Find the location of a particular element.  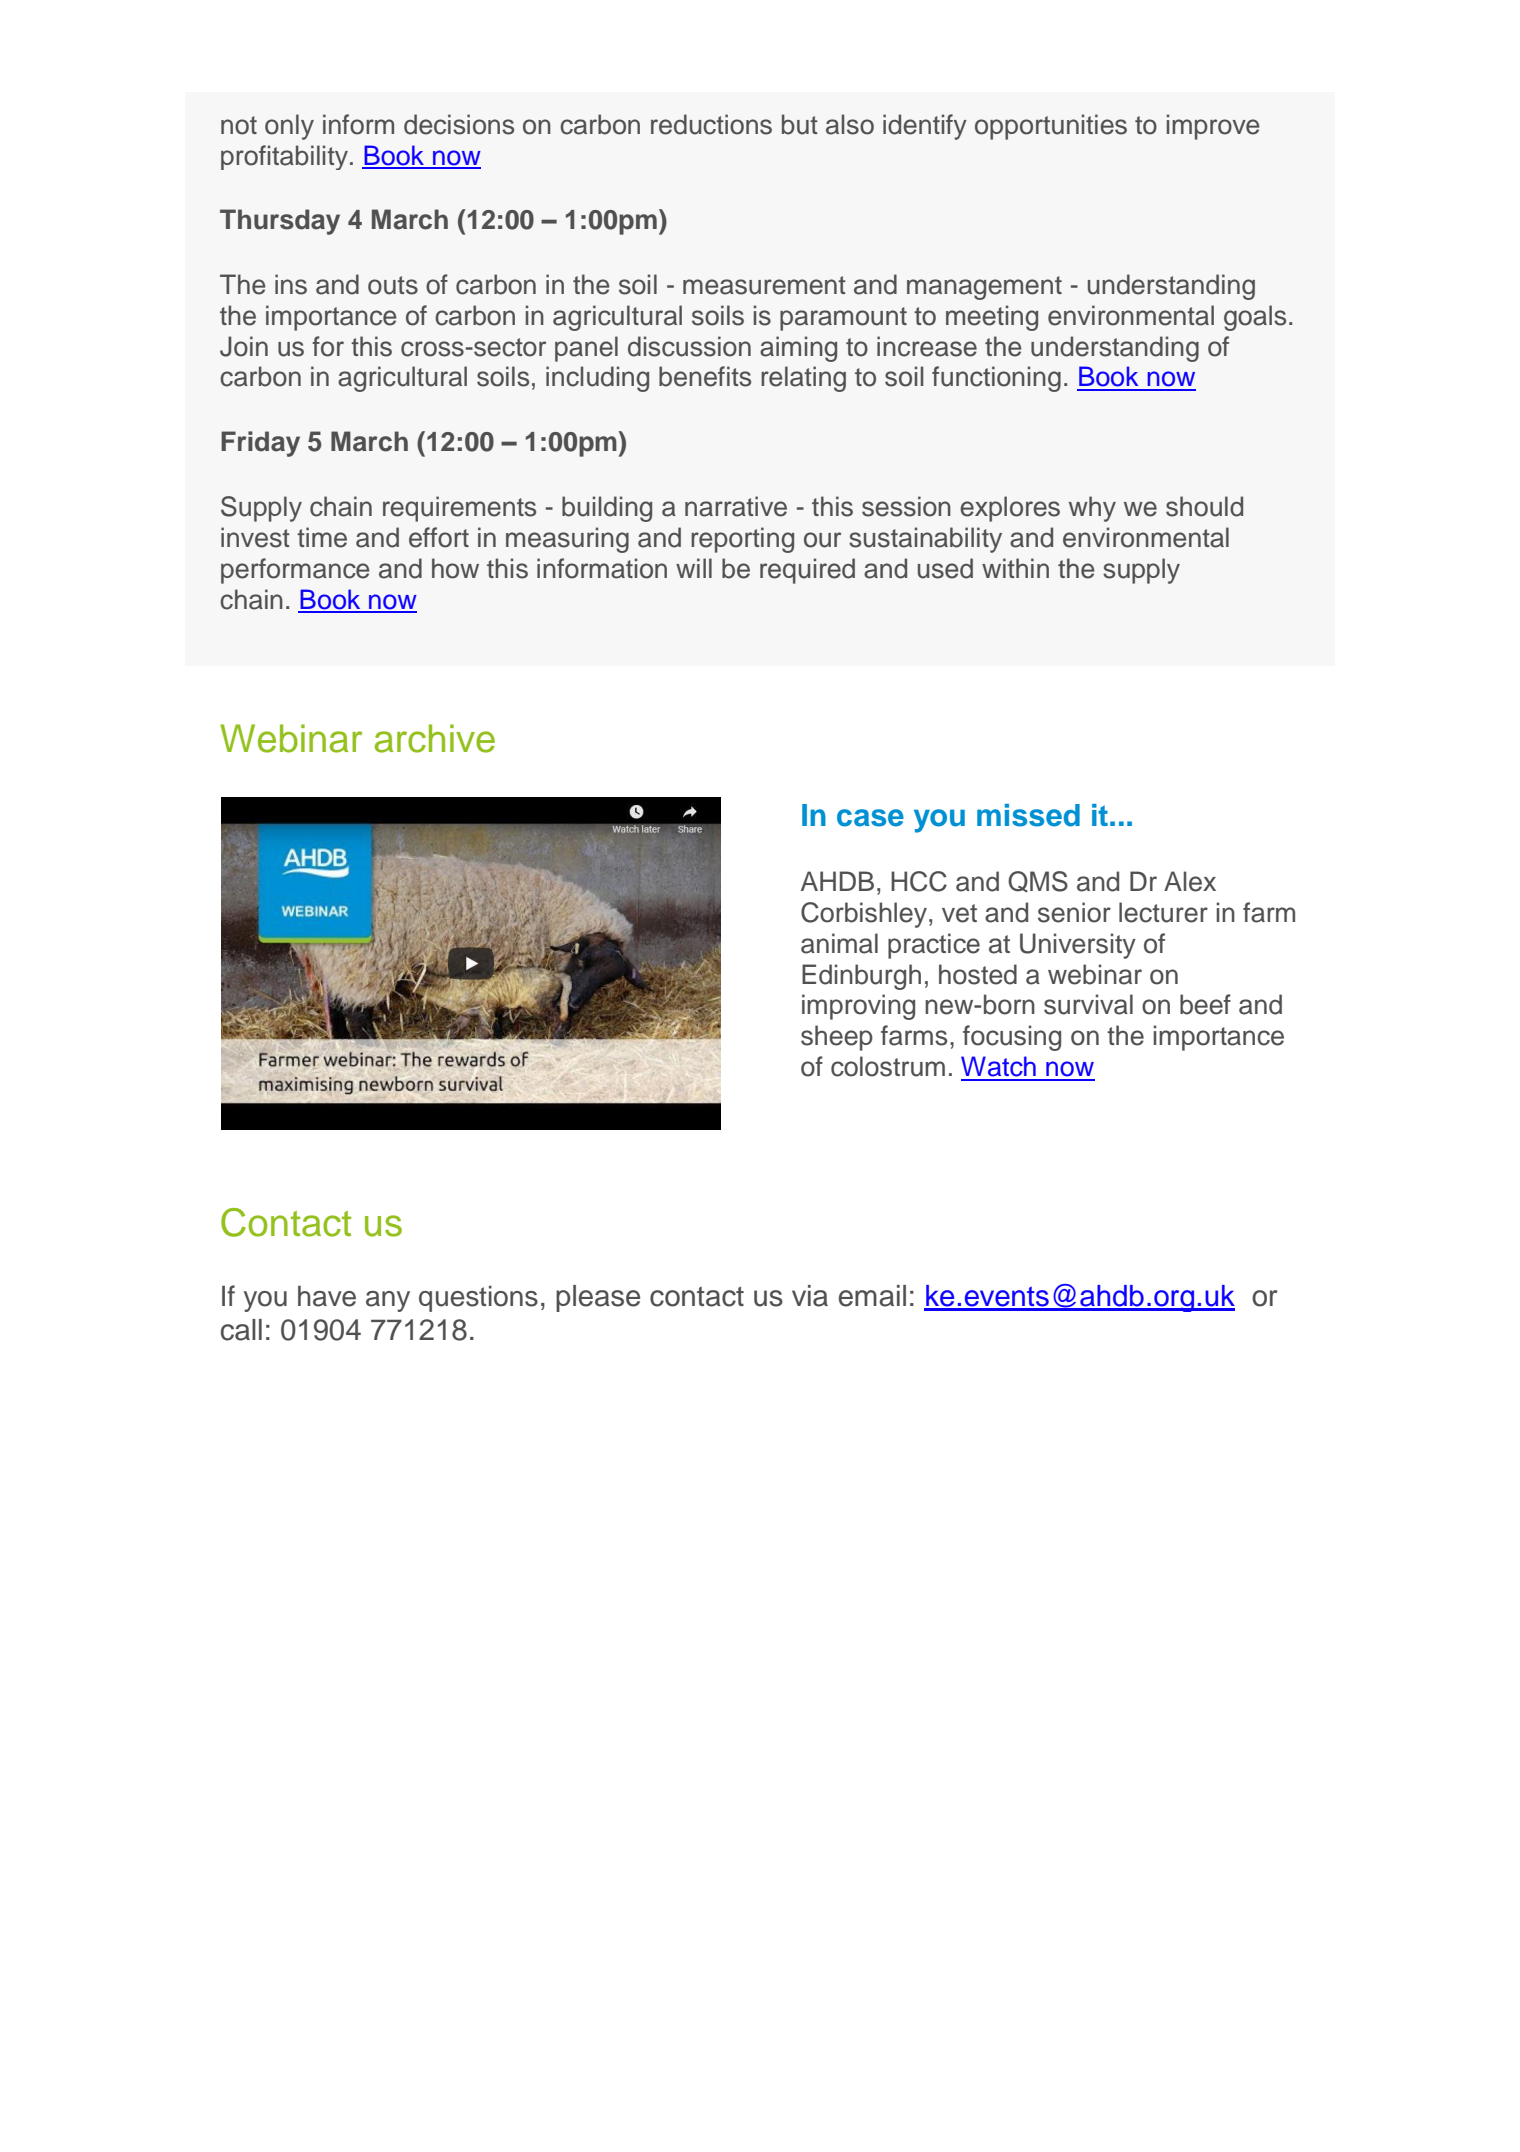

any is located at coordinates (388, 1301).
